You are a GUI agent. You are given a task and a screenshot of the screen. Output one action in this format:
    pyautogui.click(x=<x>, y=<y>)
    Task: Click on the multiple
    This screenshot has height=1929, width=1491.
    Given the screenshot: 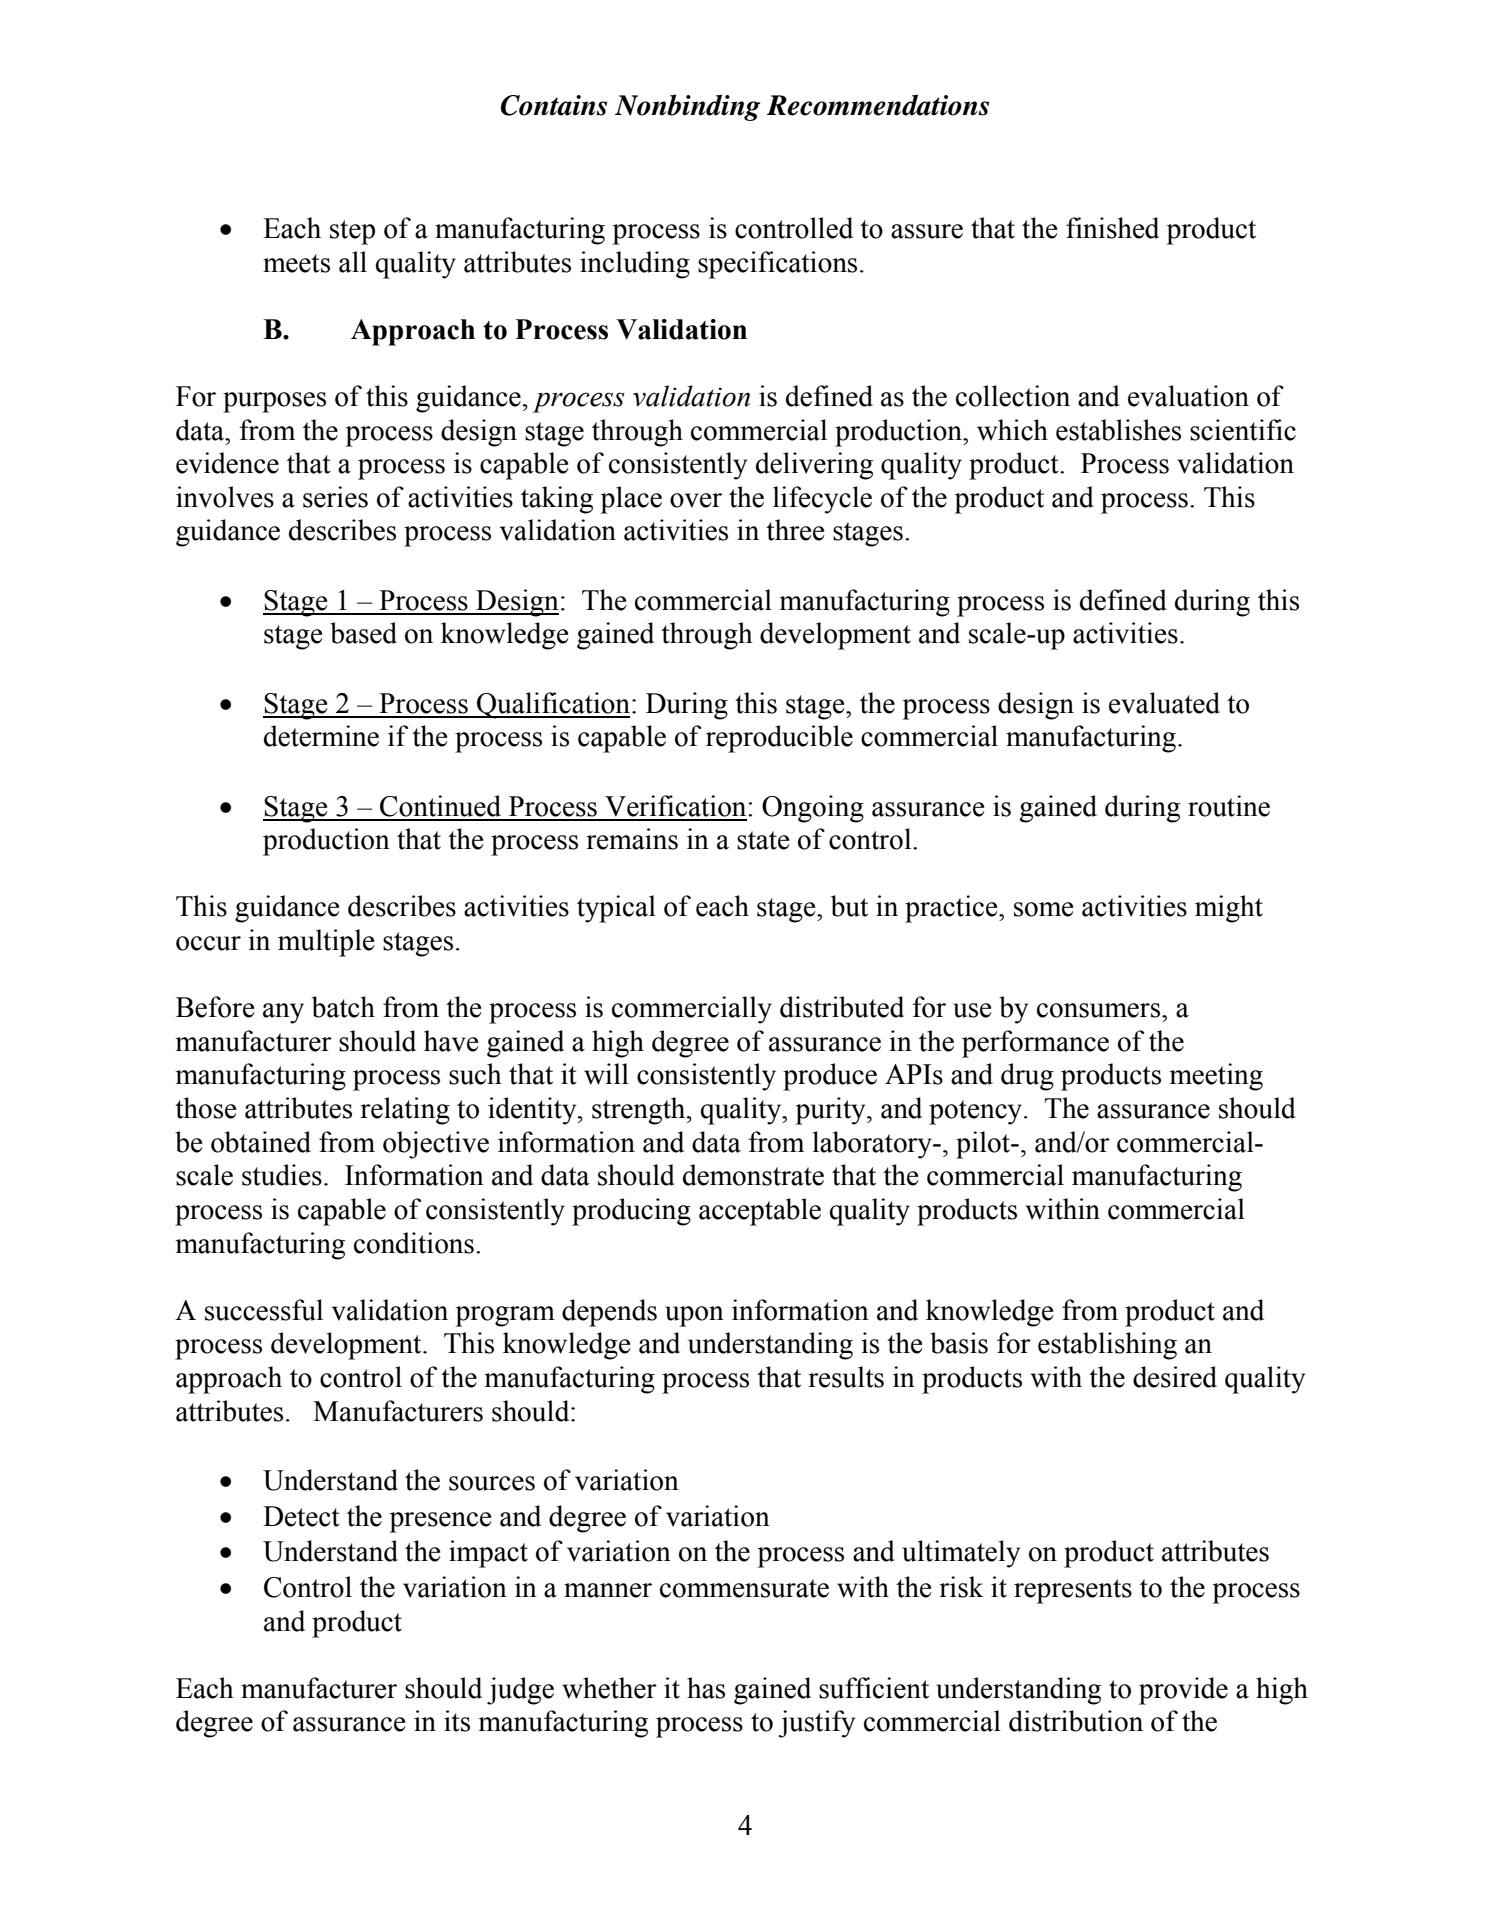 What is the action you would take?
    pyautogui.click(x=326, y=943)
